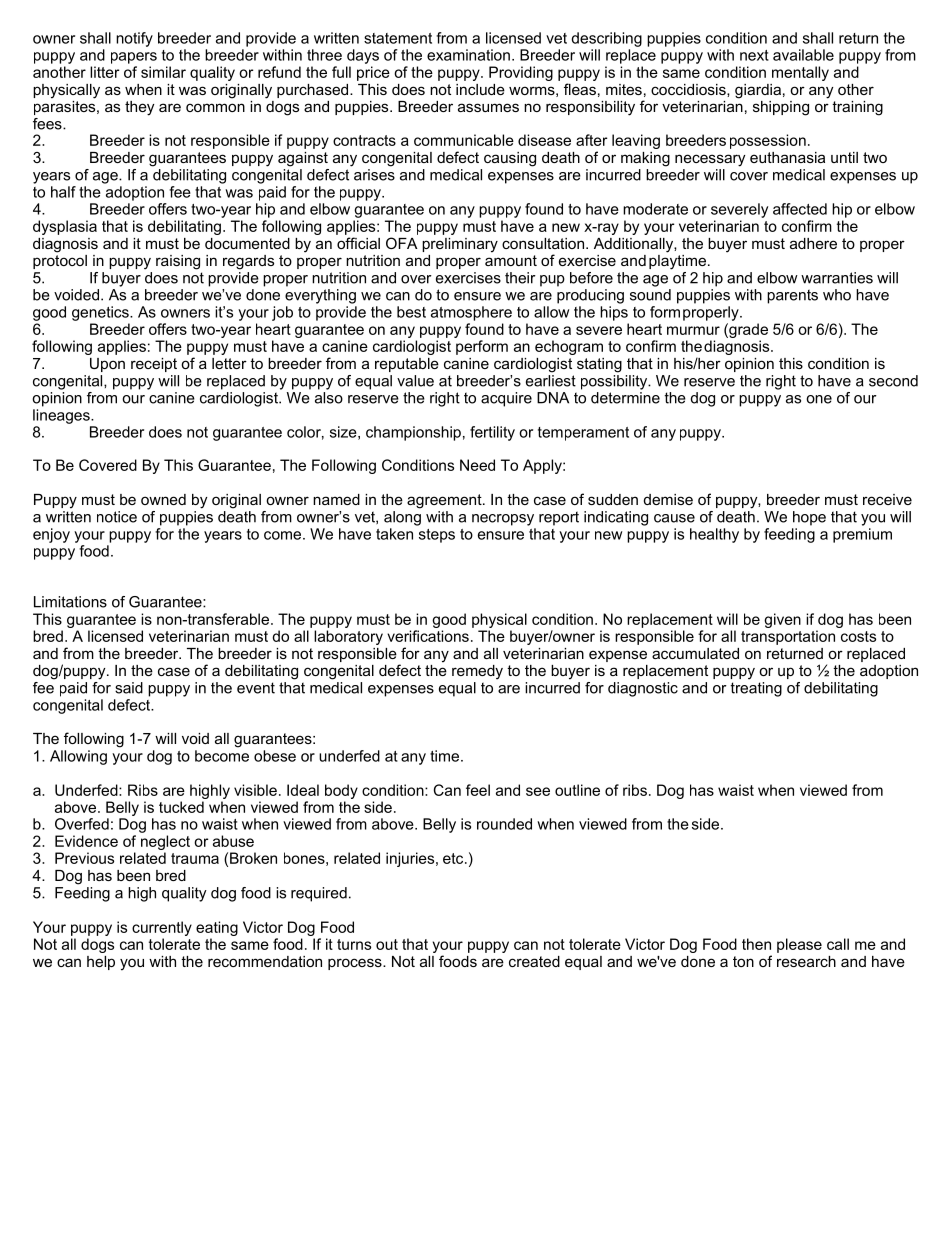 Image resolution: width=952 pixels, height=1233 pixels. I want to click on owned, so click(163, 499).
